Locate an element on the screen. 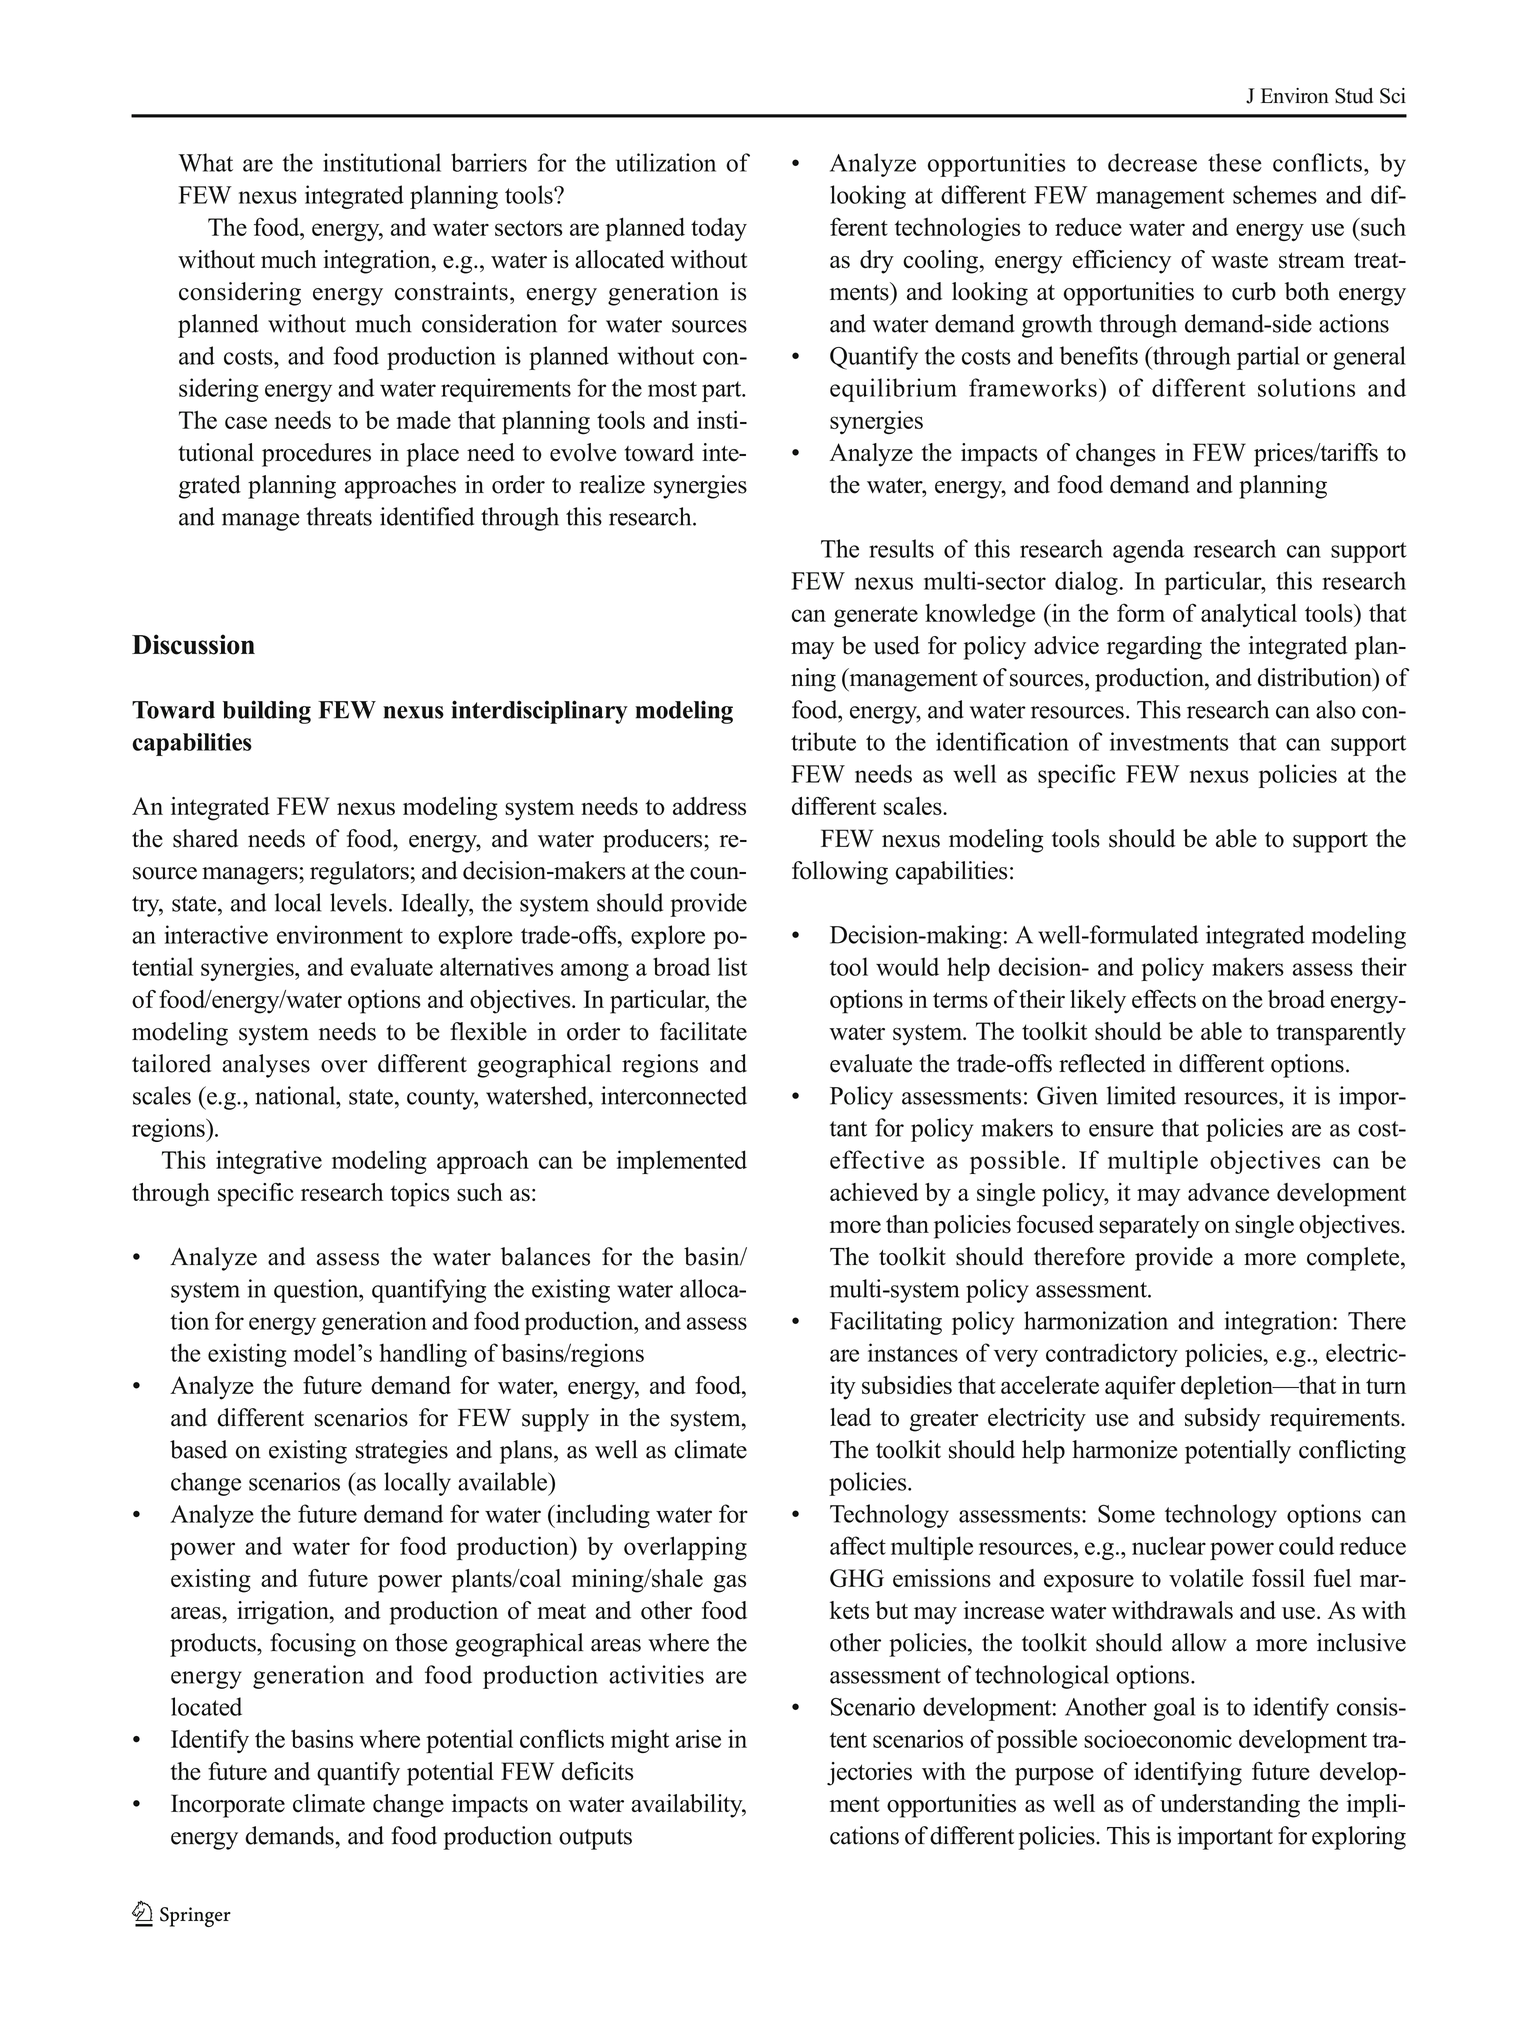 Image resolution: width=1538 pixels, height=2043 pixels. these is located at coordinates (1235, 162).
